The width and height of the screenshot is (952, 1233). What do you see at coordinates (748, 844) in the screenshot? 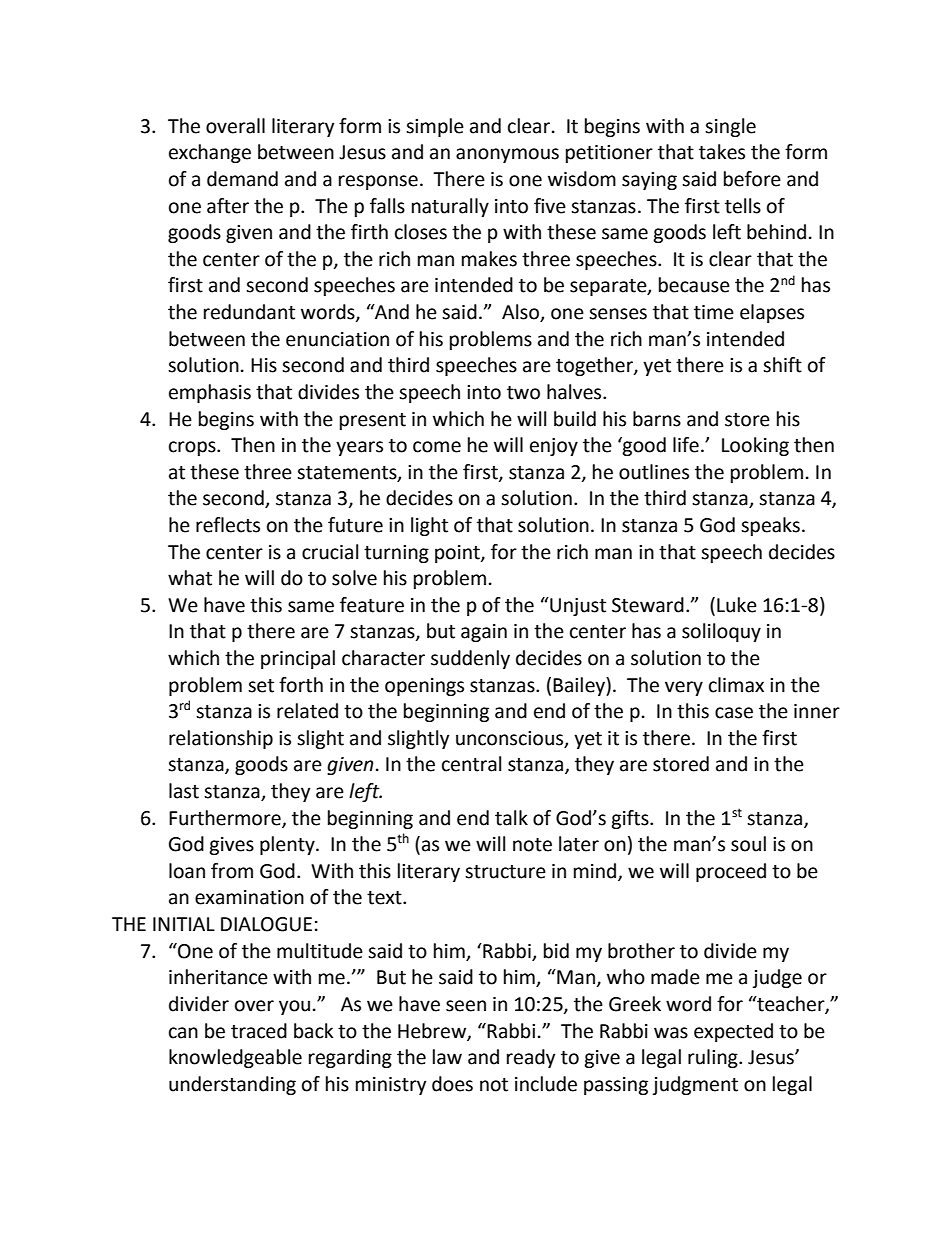
I see `soul` at bounding box center [748, 844].
